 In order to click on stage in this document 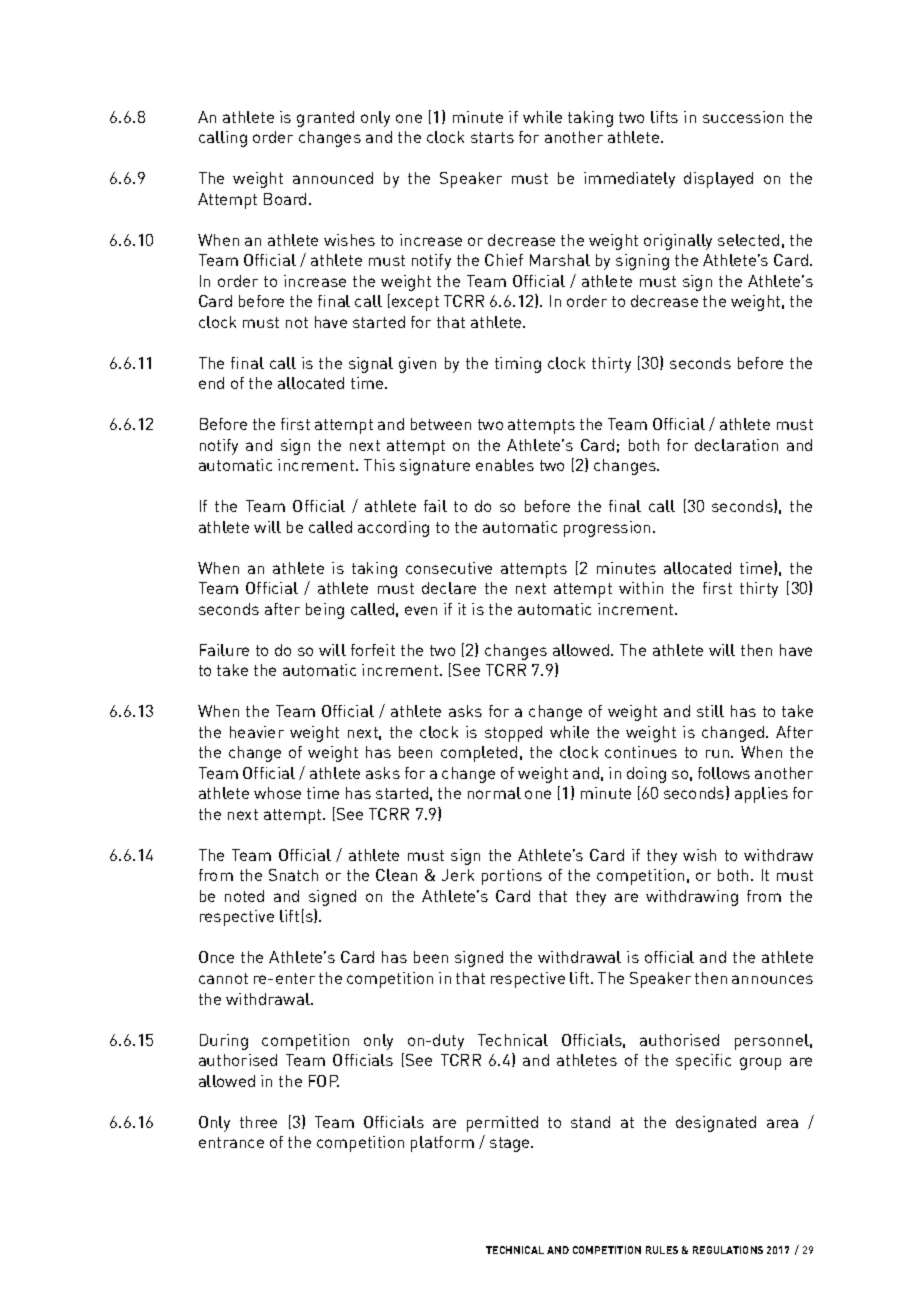, I will do `click(511, 1144)`.
